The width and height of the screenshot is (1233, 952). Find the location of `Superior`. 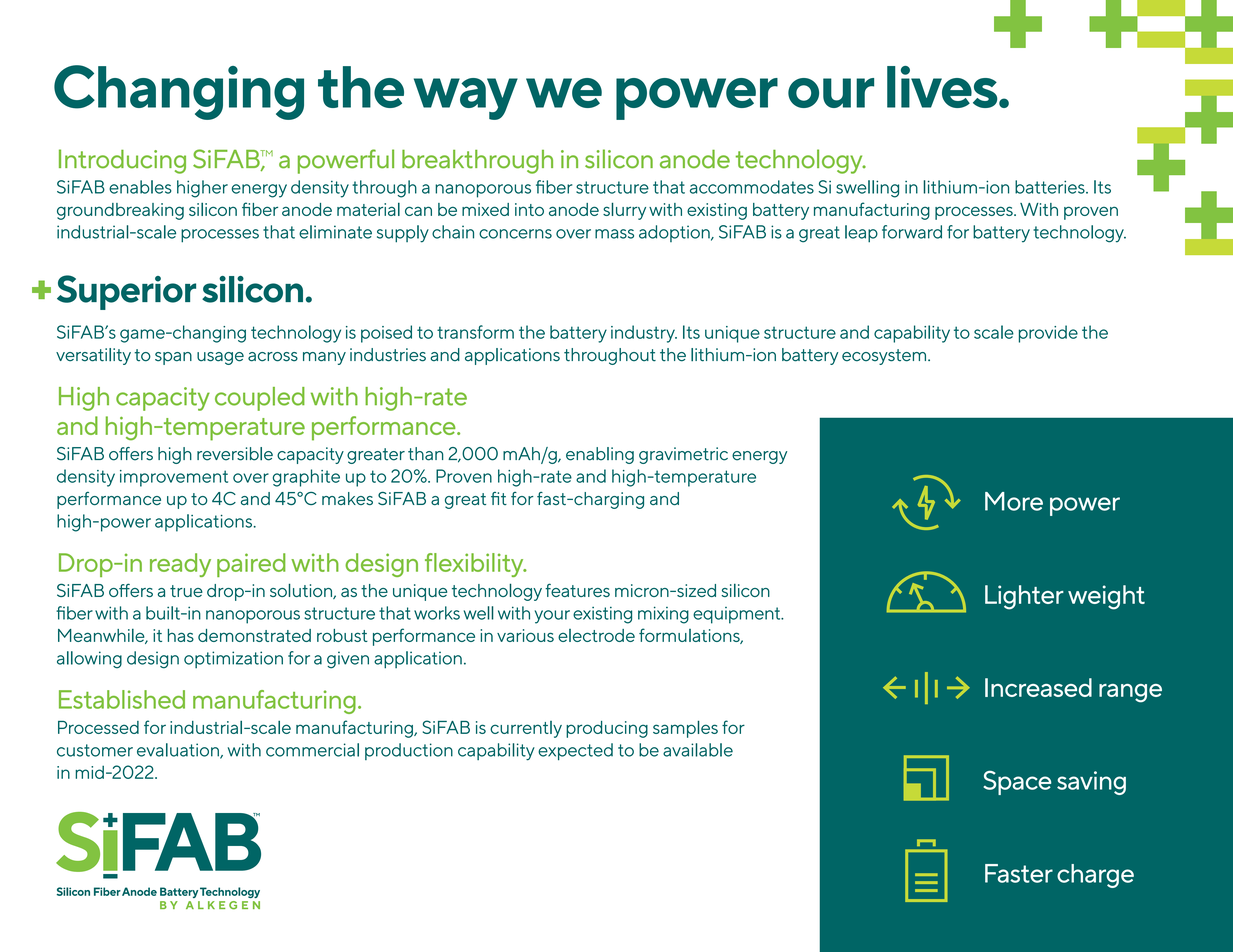

Superior is located at coordinates (126, 292).
